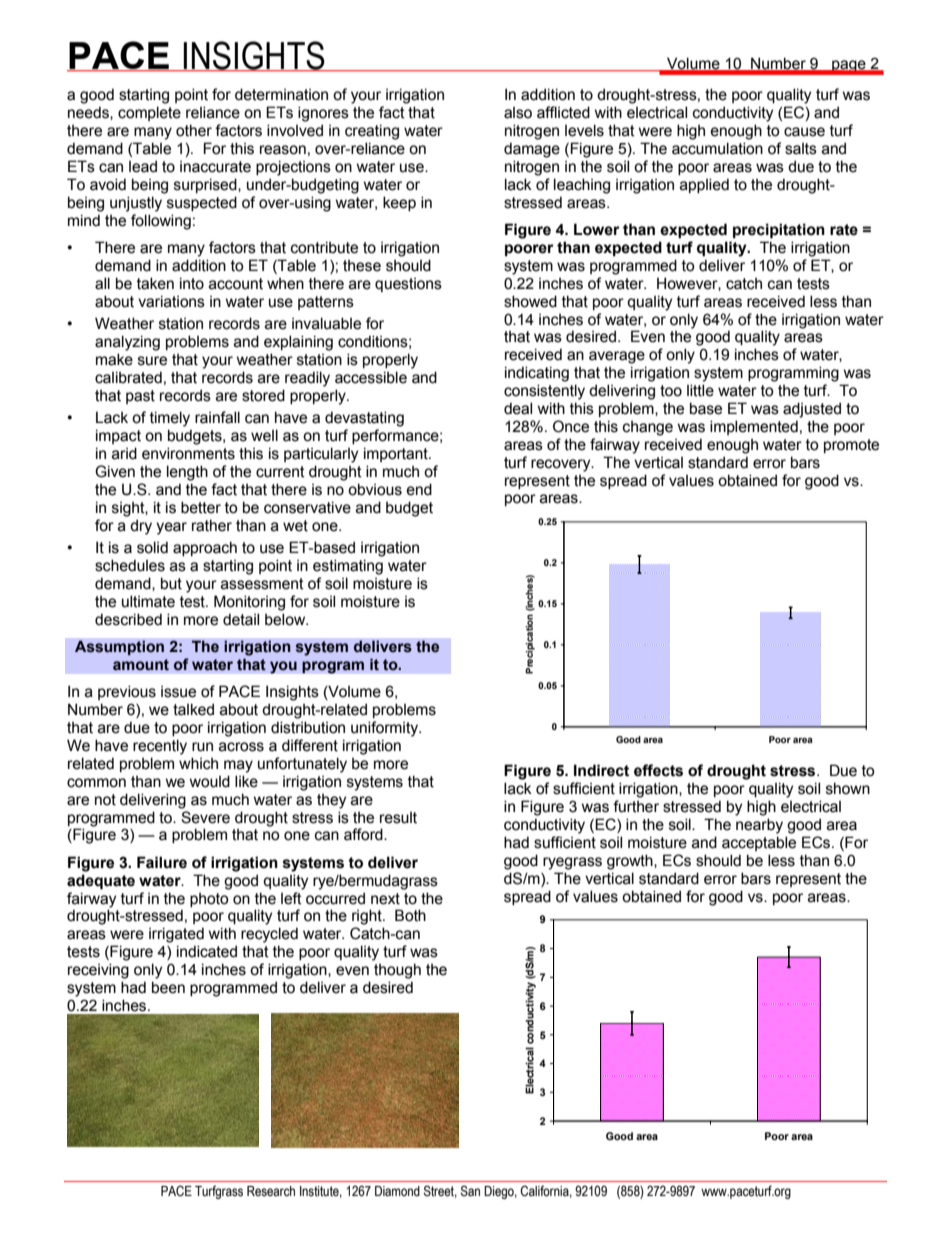 The height and width of the screenshot is (1233, 952). I want to click on cause, so click(804, 132).
